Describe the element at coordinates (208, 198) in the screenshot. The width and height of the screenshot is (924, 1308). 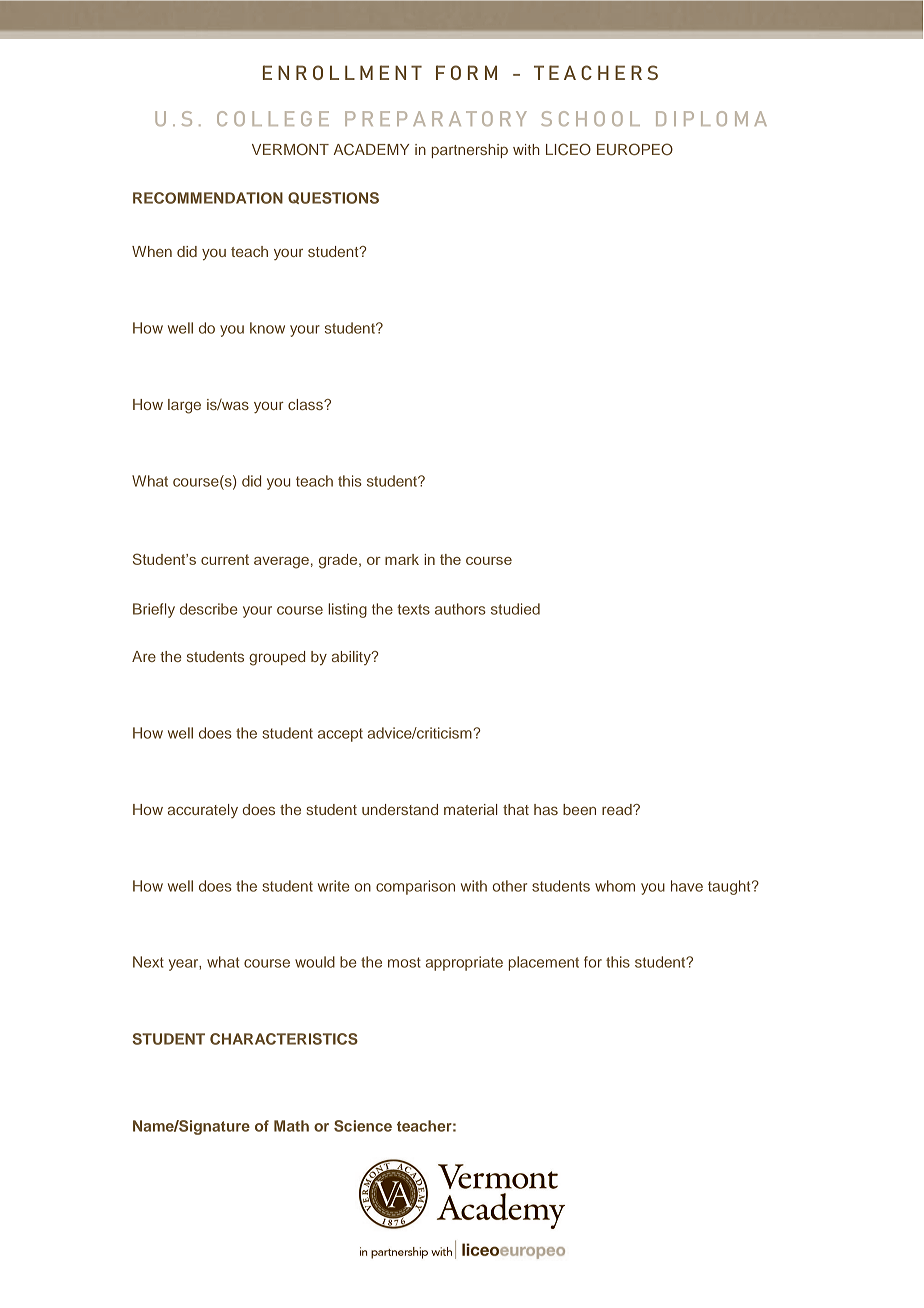
I see `RECOMMENDATION` at that location.
